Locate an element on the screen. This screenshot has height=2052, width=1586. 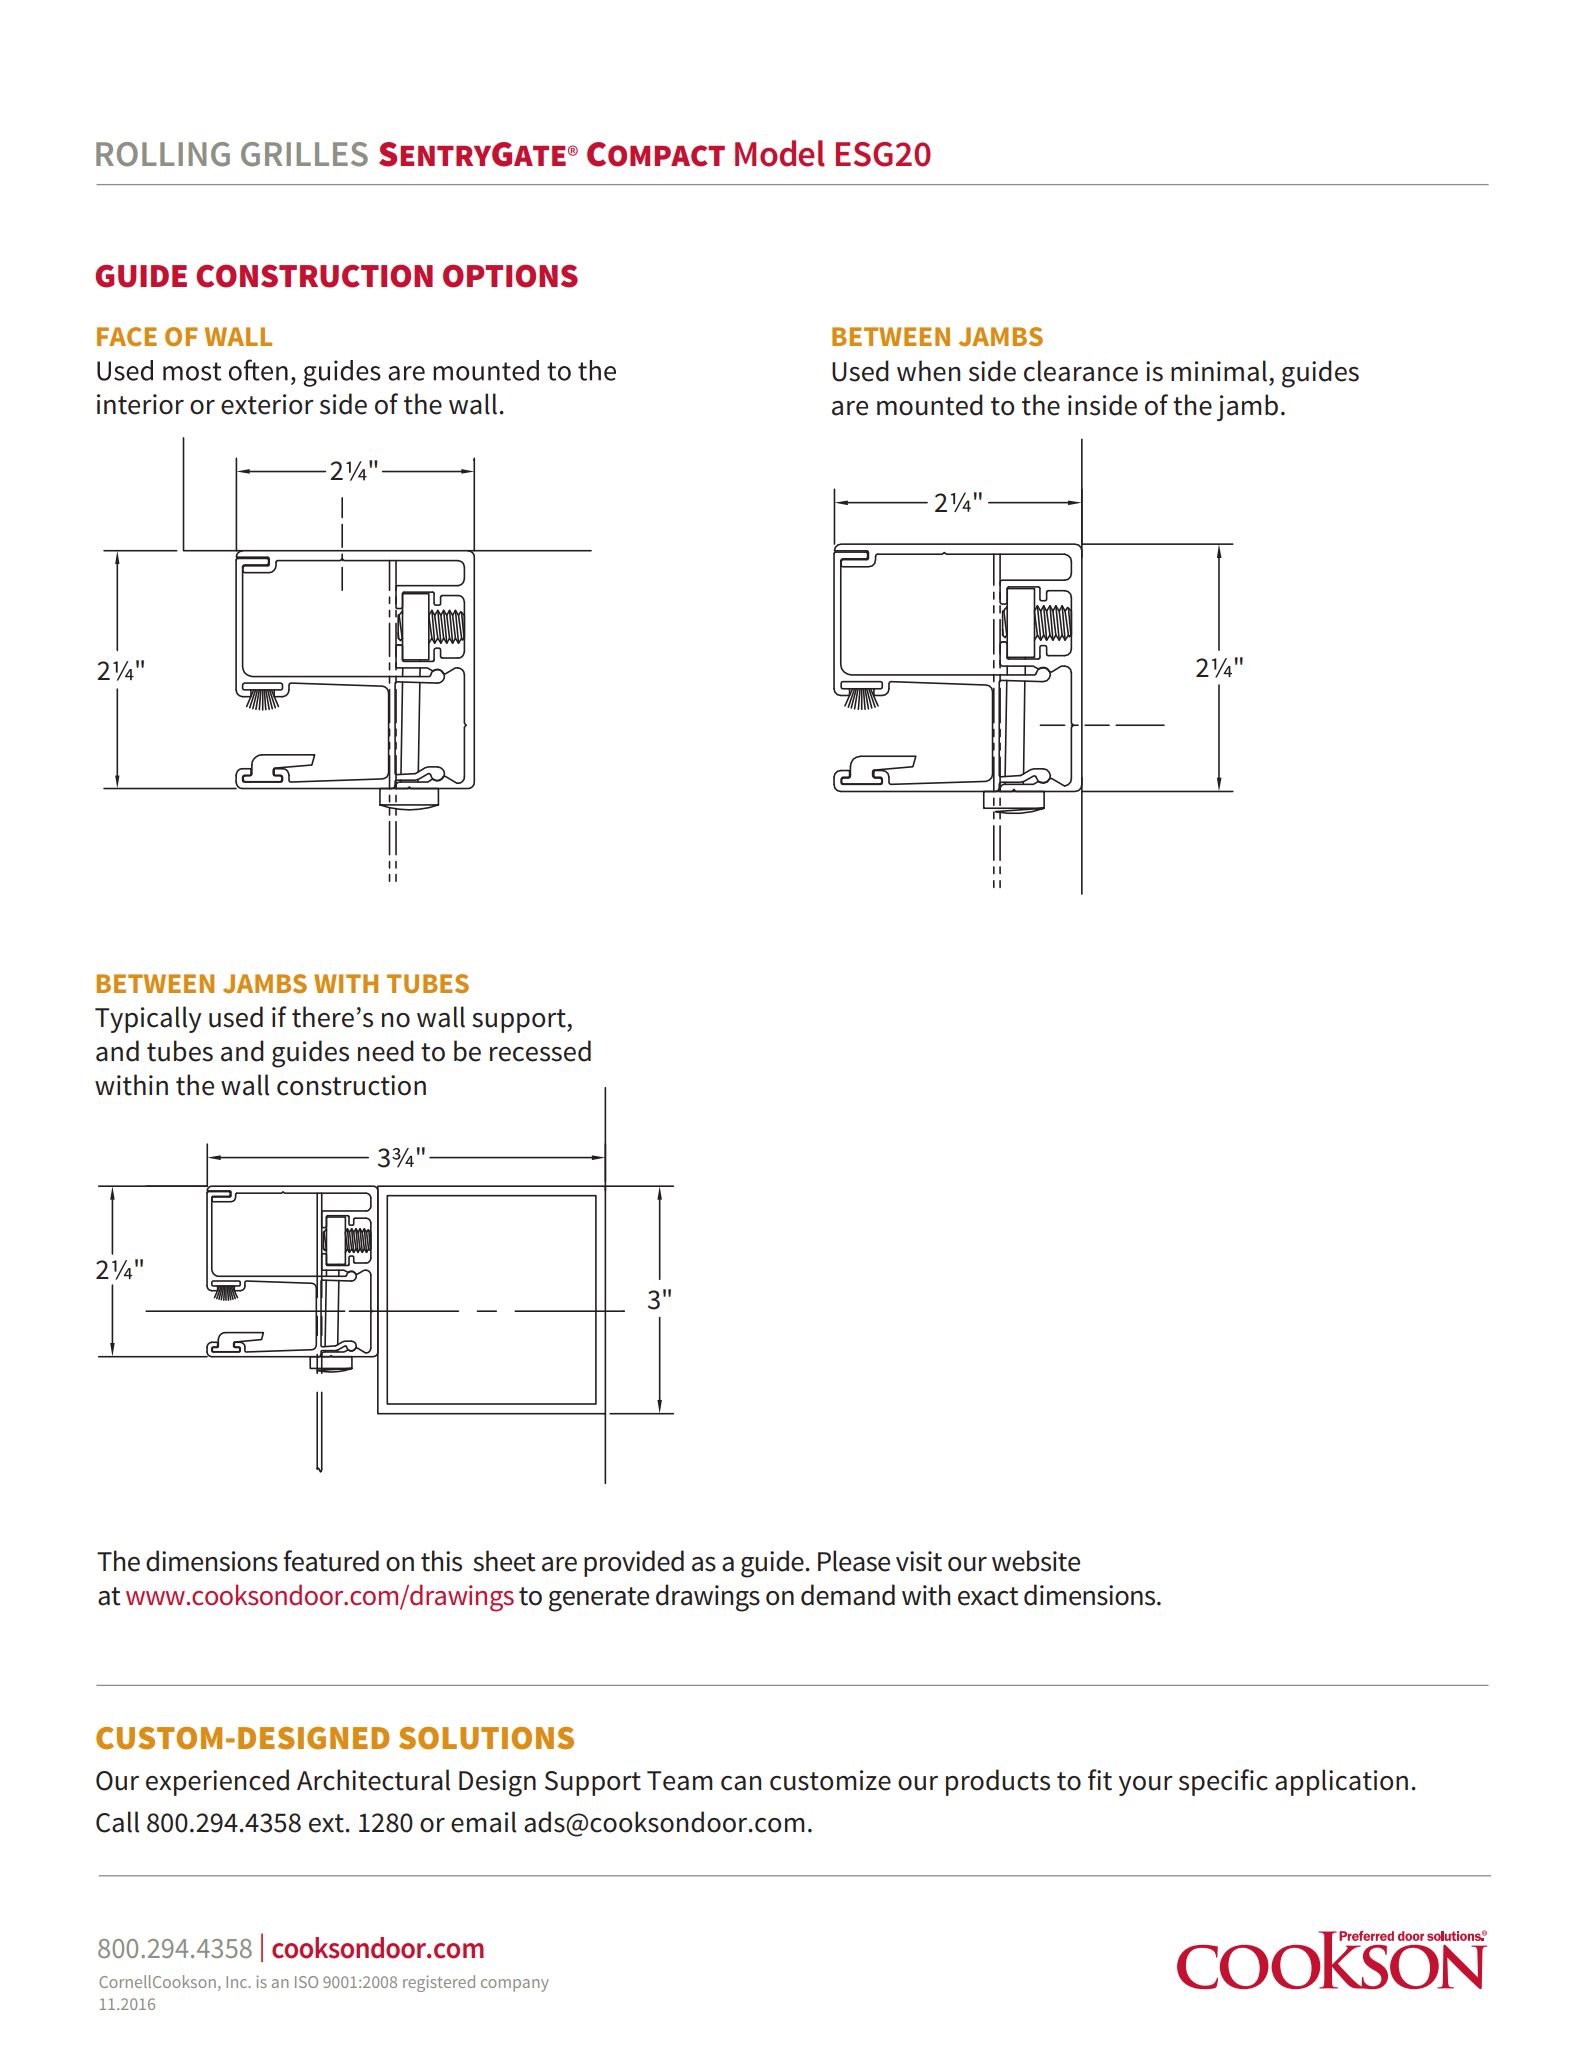
need is located at coordinates (386, 1051).
